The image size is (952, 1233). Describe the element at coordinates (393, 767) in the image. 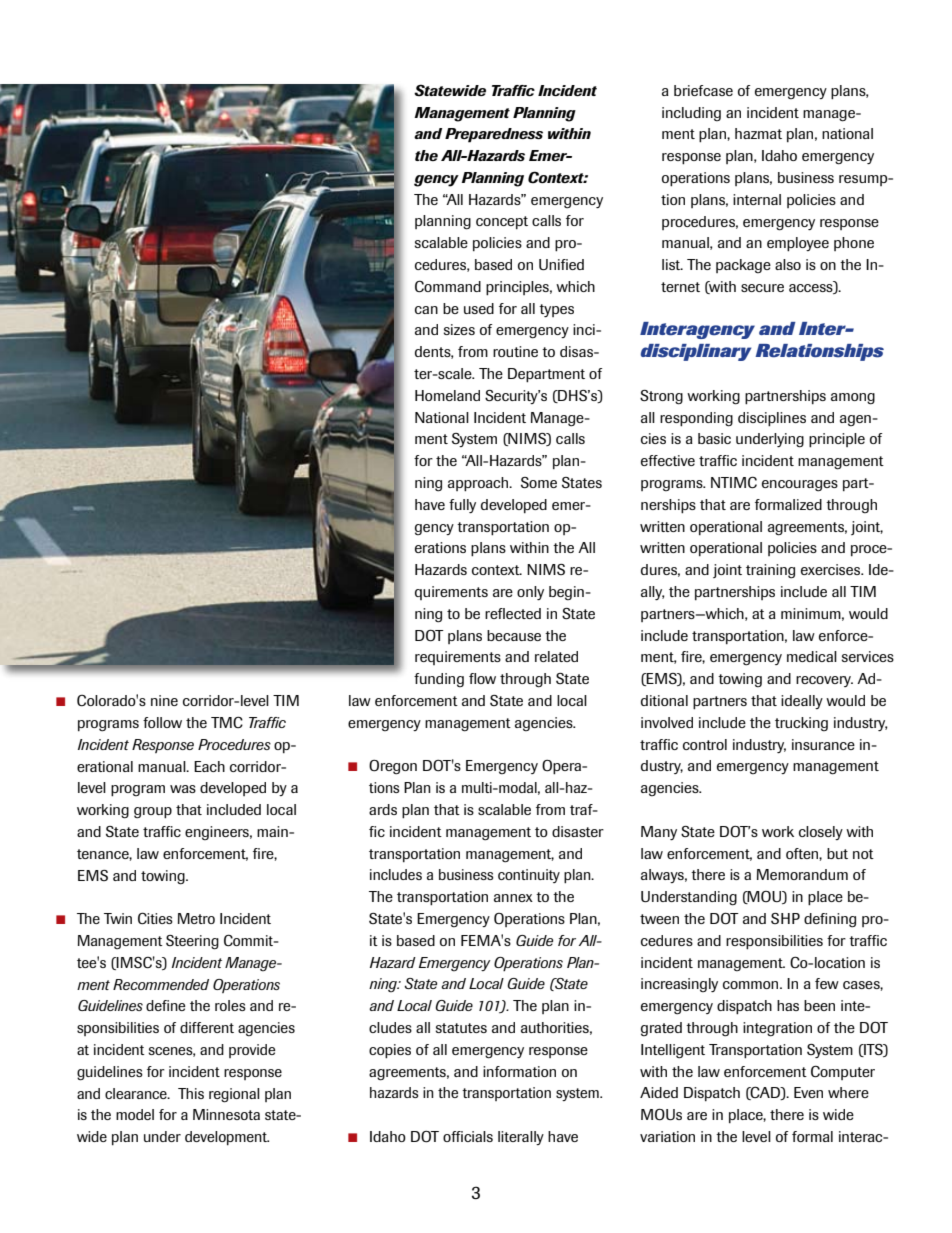

I see `Oregon` at that location.
